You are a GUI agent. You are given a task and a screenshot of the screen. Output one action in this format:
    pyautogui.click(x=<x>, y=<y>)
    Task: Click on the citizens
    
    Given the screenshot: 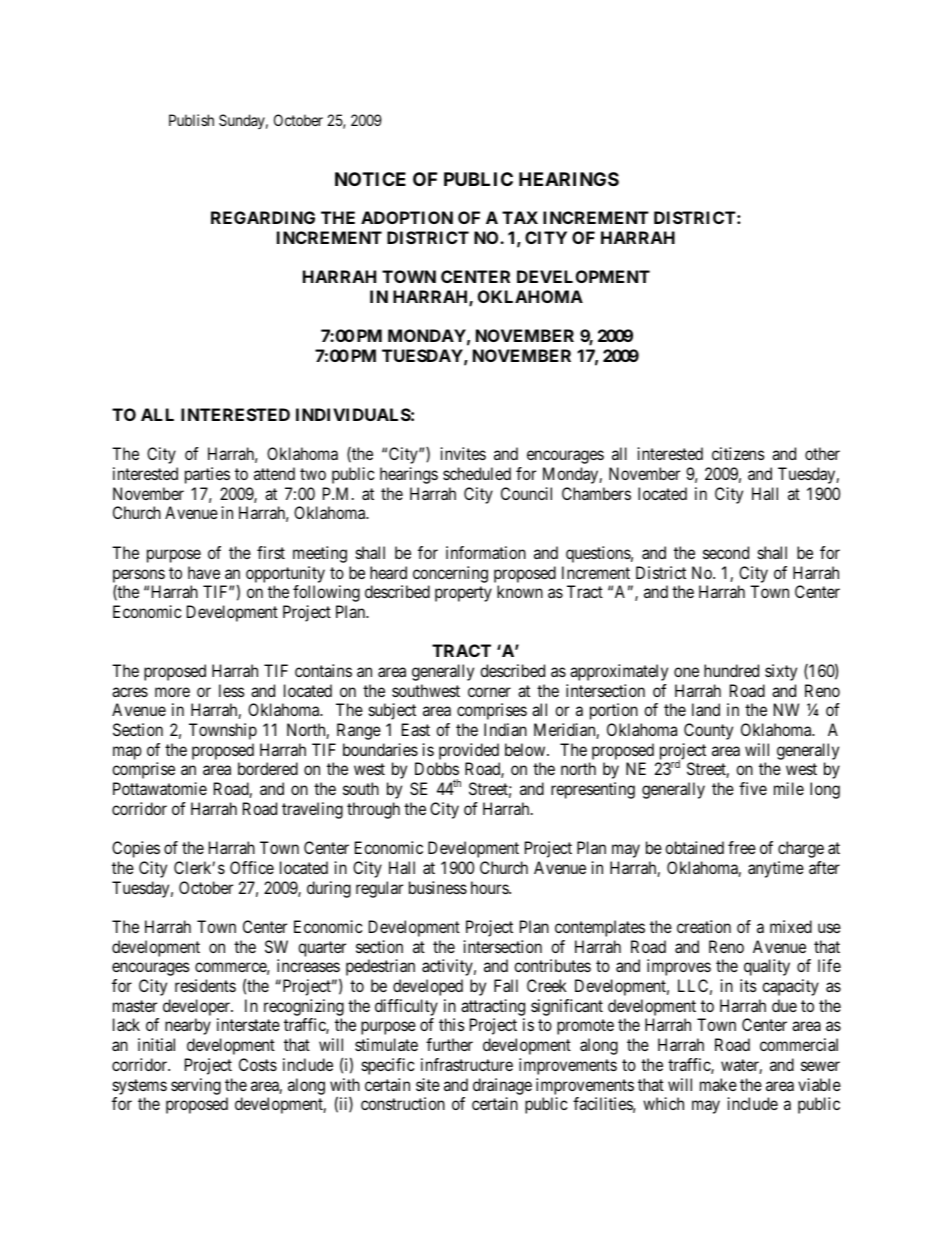 What is the action you would take?
    pyautogui.click(x=738, y=453)
